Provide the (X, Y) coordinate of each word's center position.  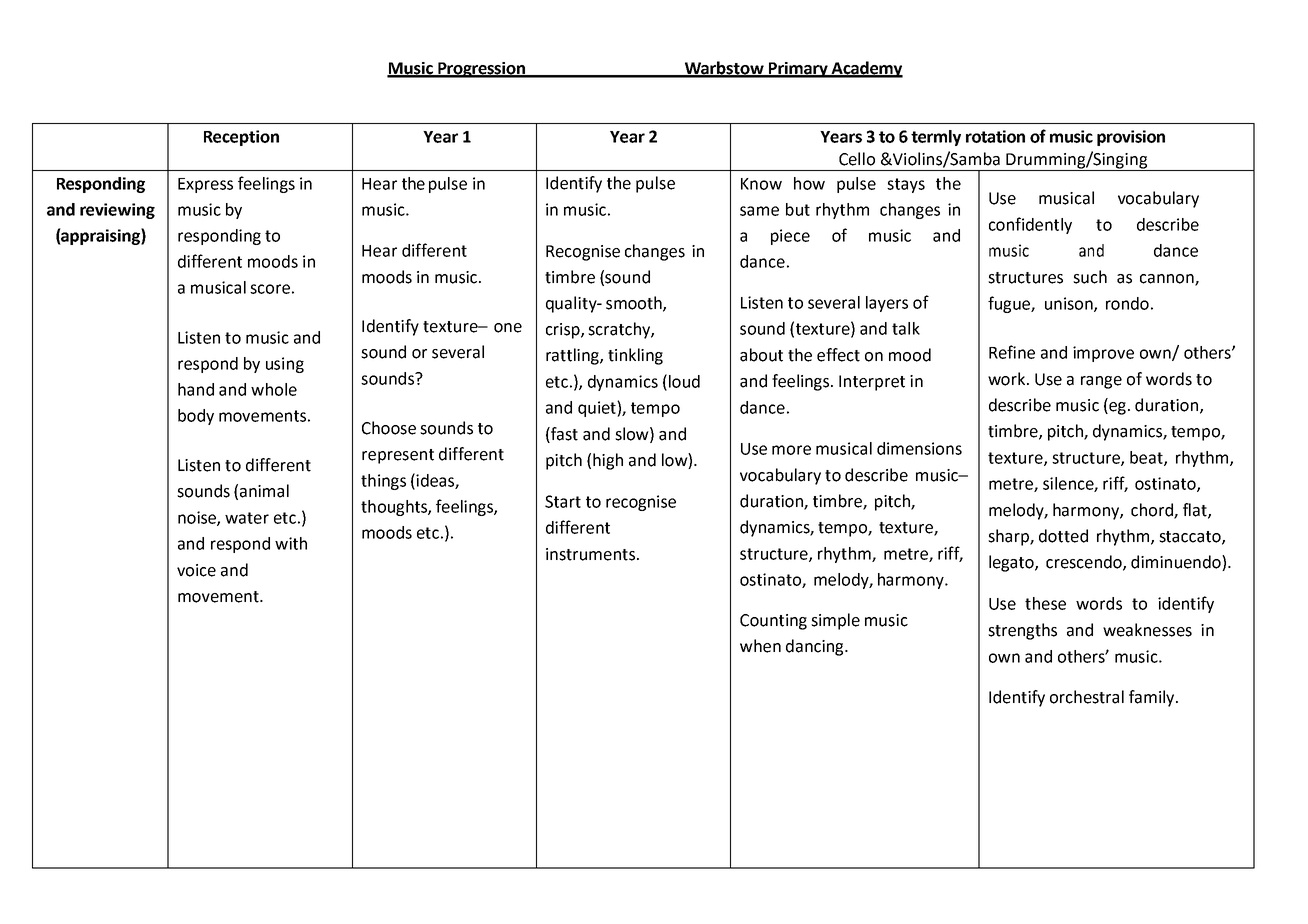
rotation (995, 136)
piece (790, 237)
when (760, 646)
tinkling (635, 356)
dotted (1063, 536)
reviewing (117, 211)
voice (196, 570)
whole (274, 389)
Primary (798, 70)
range (1101, 382)
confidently (1030, 225)
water (247, 518)
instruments (590, 554)
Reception (241, 138)
